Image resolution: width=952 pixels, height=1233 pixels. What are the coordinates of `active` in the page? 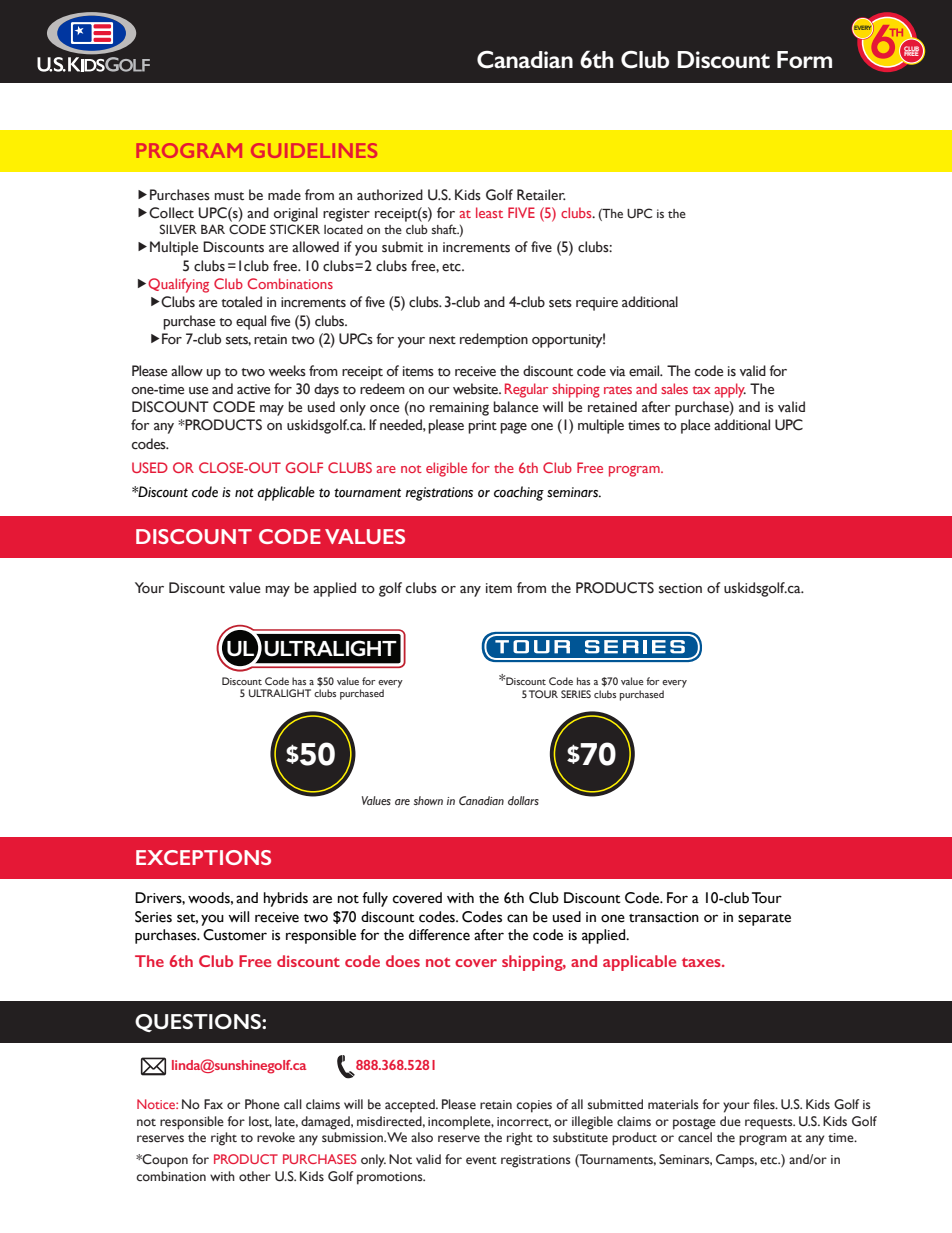 It's located at (253, 389).
